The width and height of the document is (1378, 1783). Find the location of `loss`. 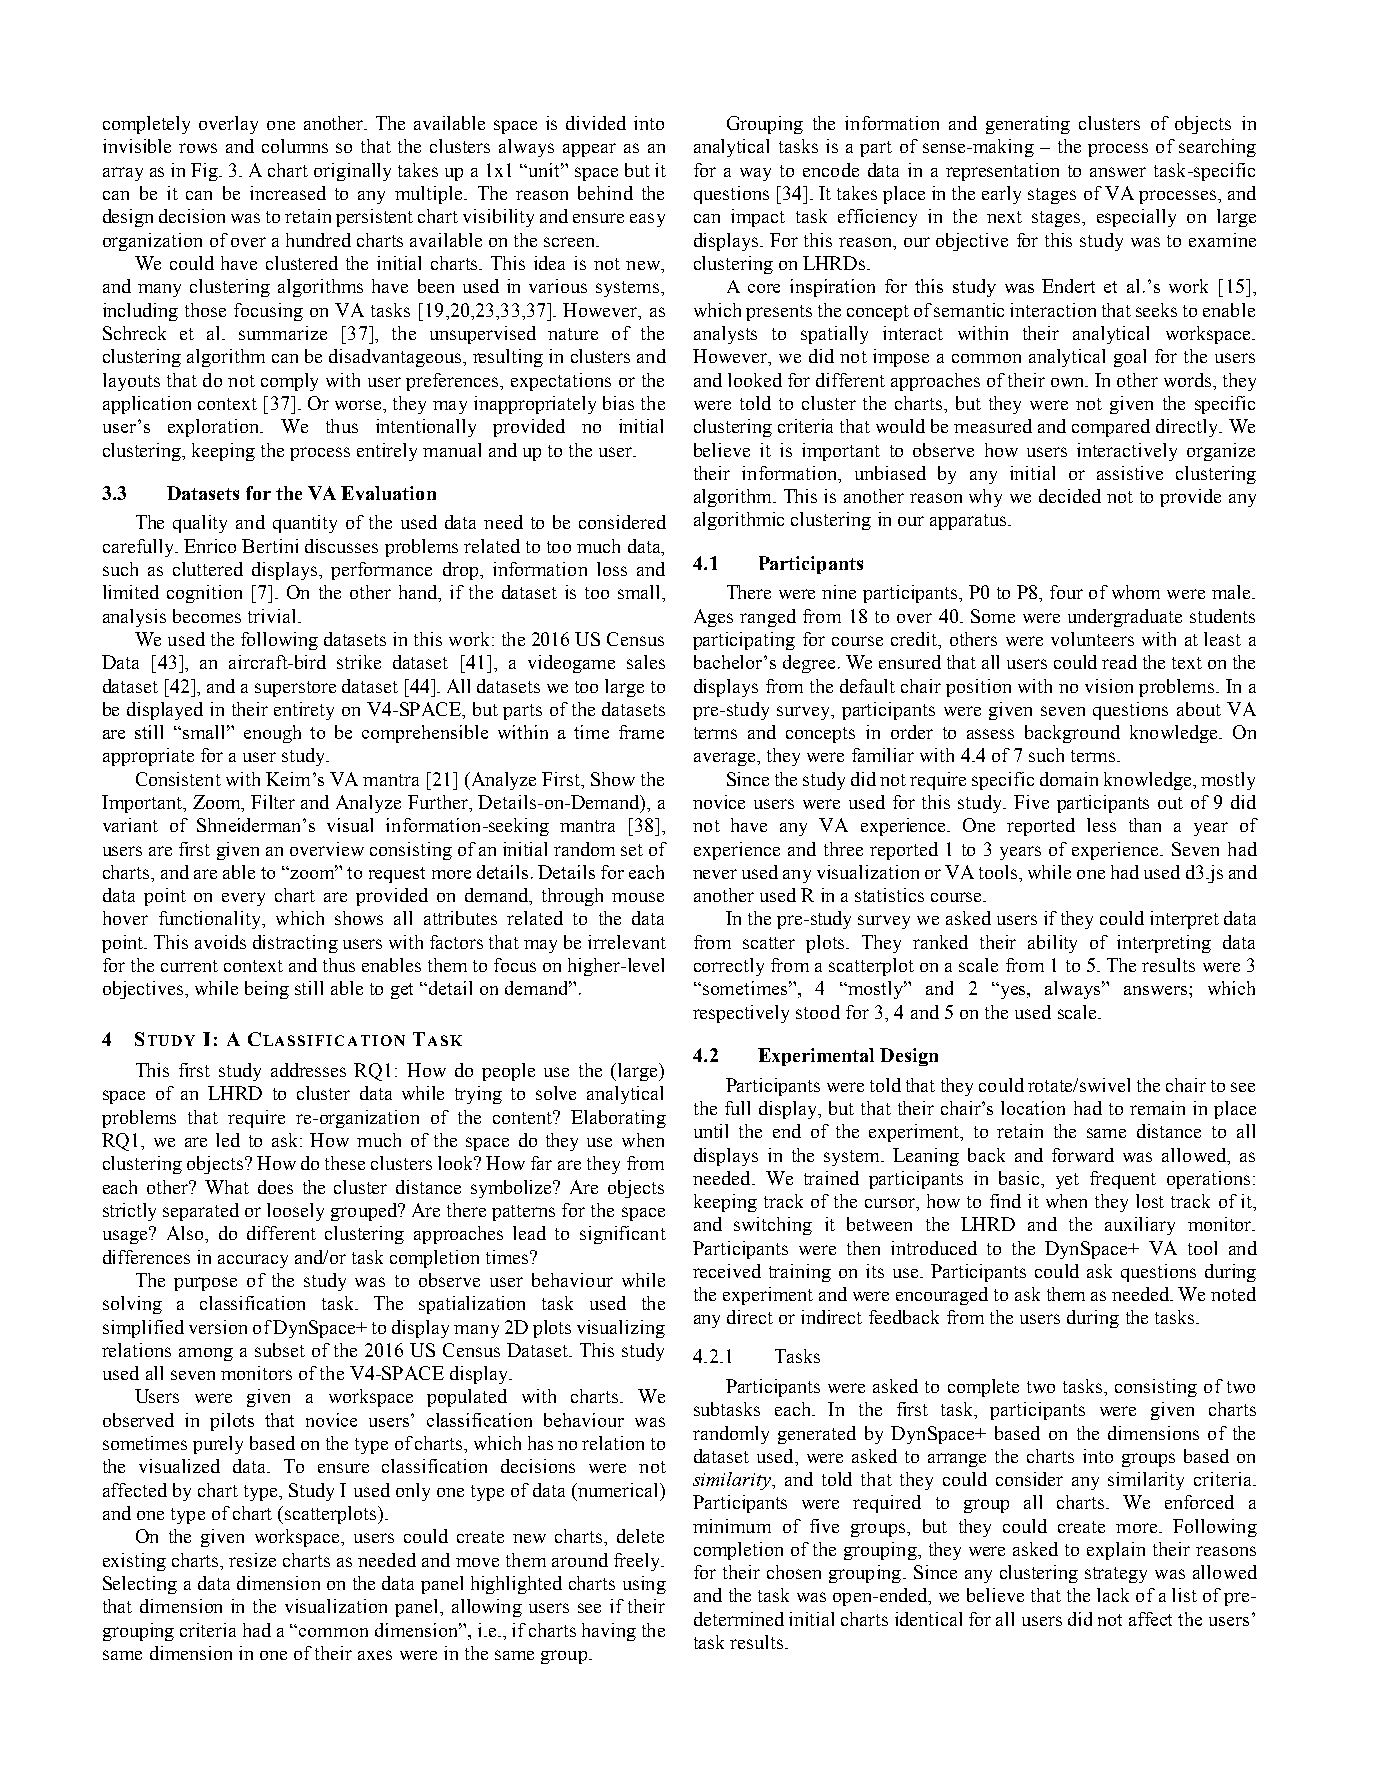

loss is located at coordinates (612, 569).
